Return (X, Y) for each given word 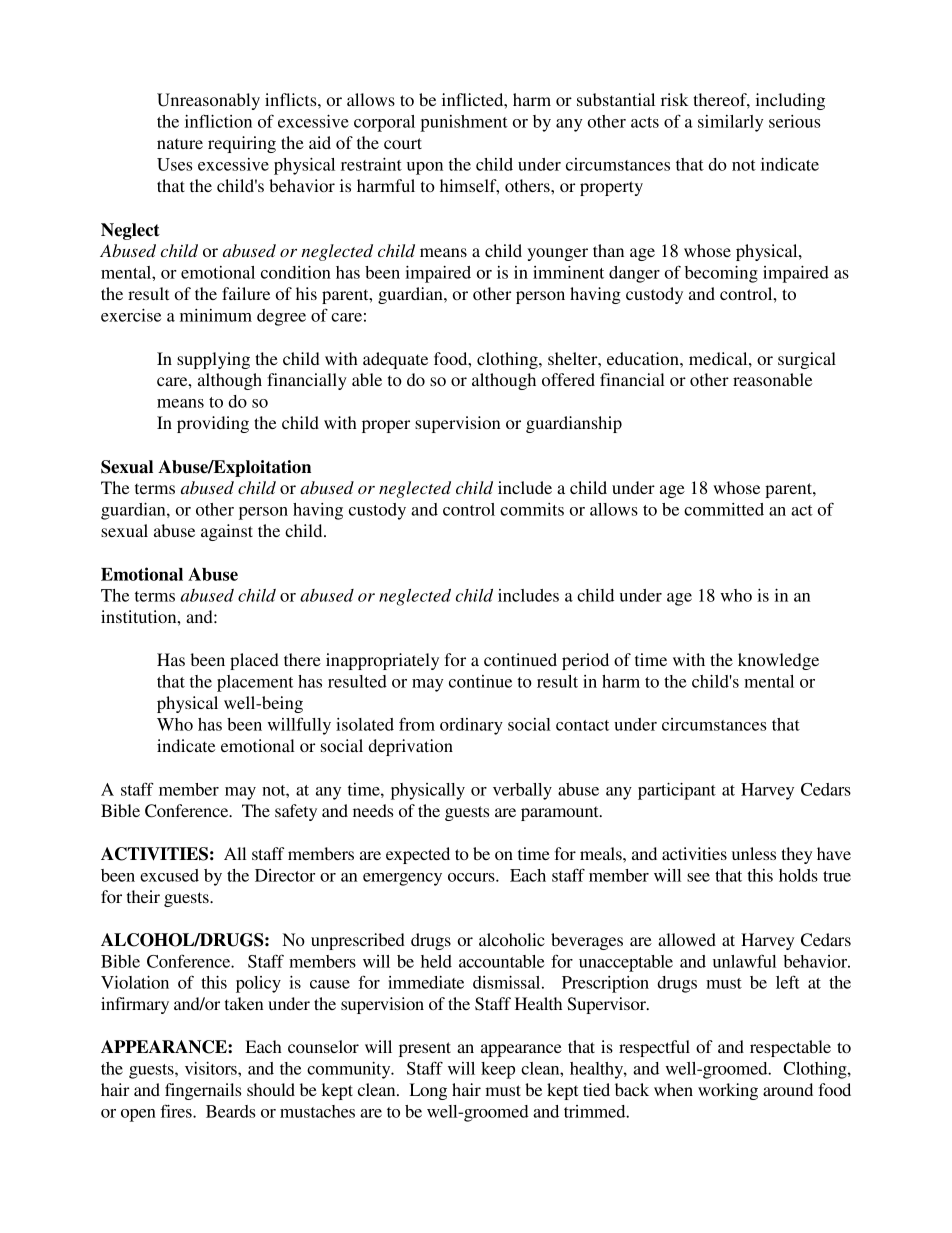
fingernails (203, 1091)
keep (498, 1070)
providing (213, 424)
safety (296, 812)
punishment (464, 123)
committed (724, 509)
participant (677, 791)
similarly (730, 123)
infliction (218, 121)
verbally (522, 791)
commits (532, 509)
